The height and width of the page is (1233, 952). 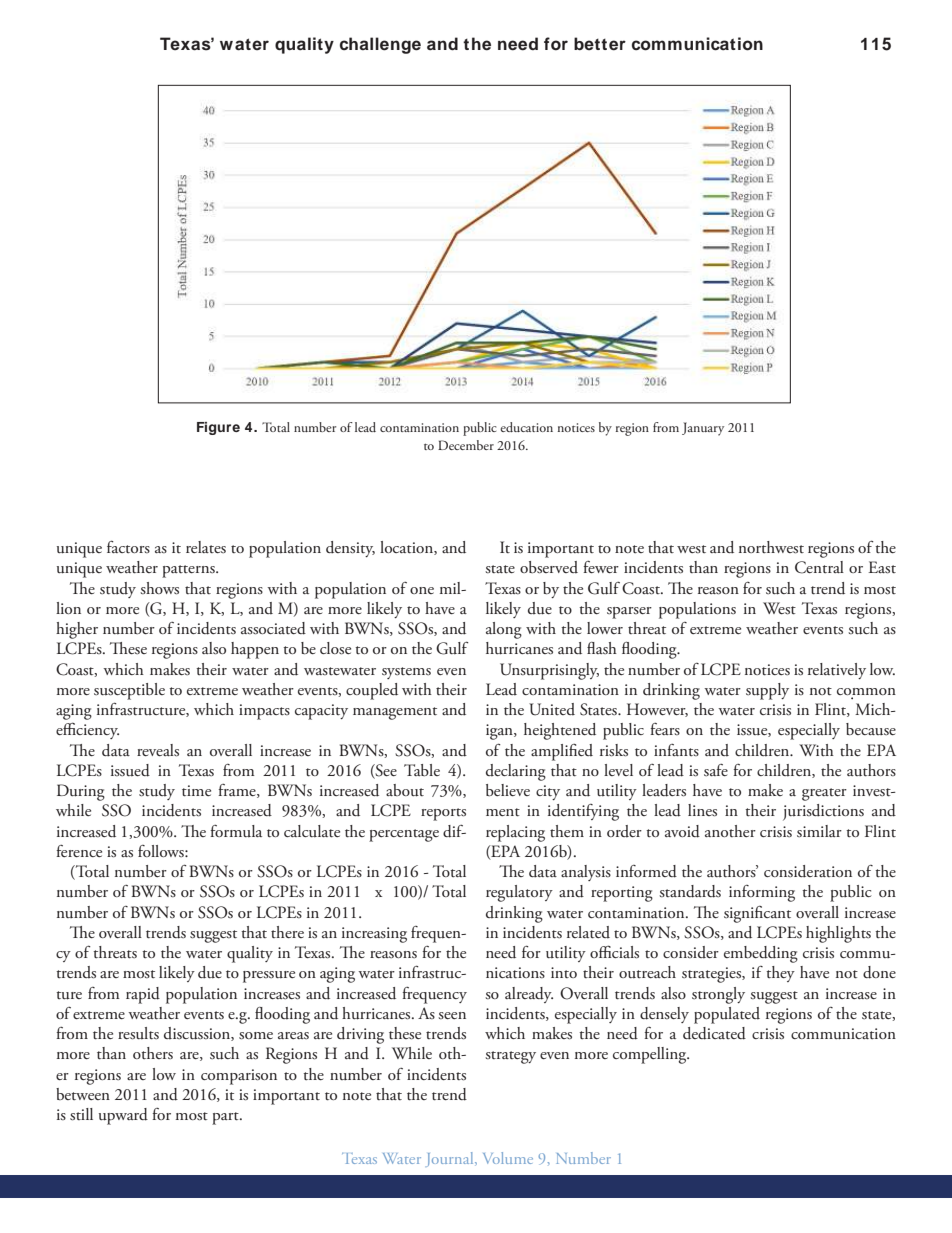 What do you see at coordinates (703, 429) in the page?
I see `January` at bounding box center [703, 429].
